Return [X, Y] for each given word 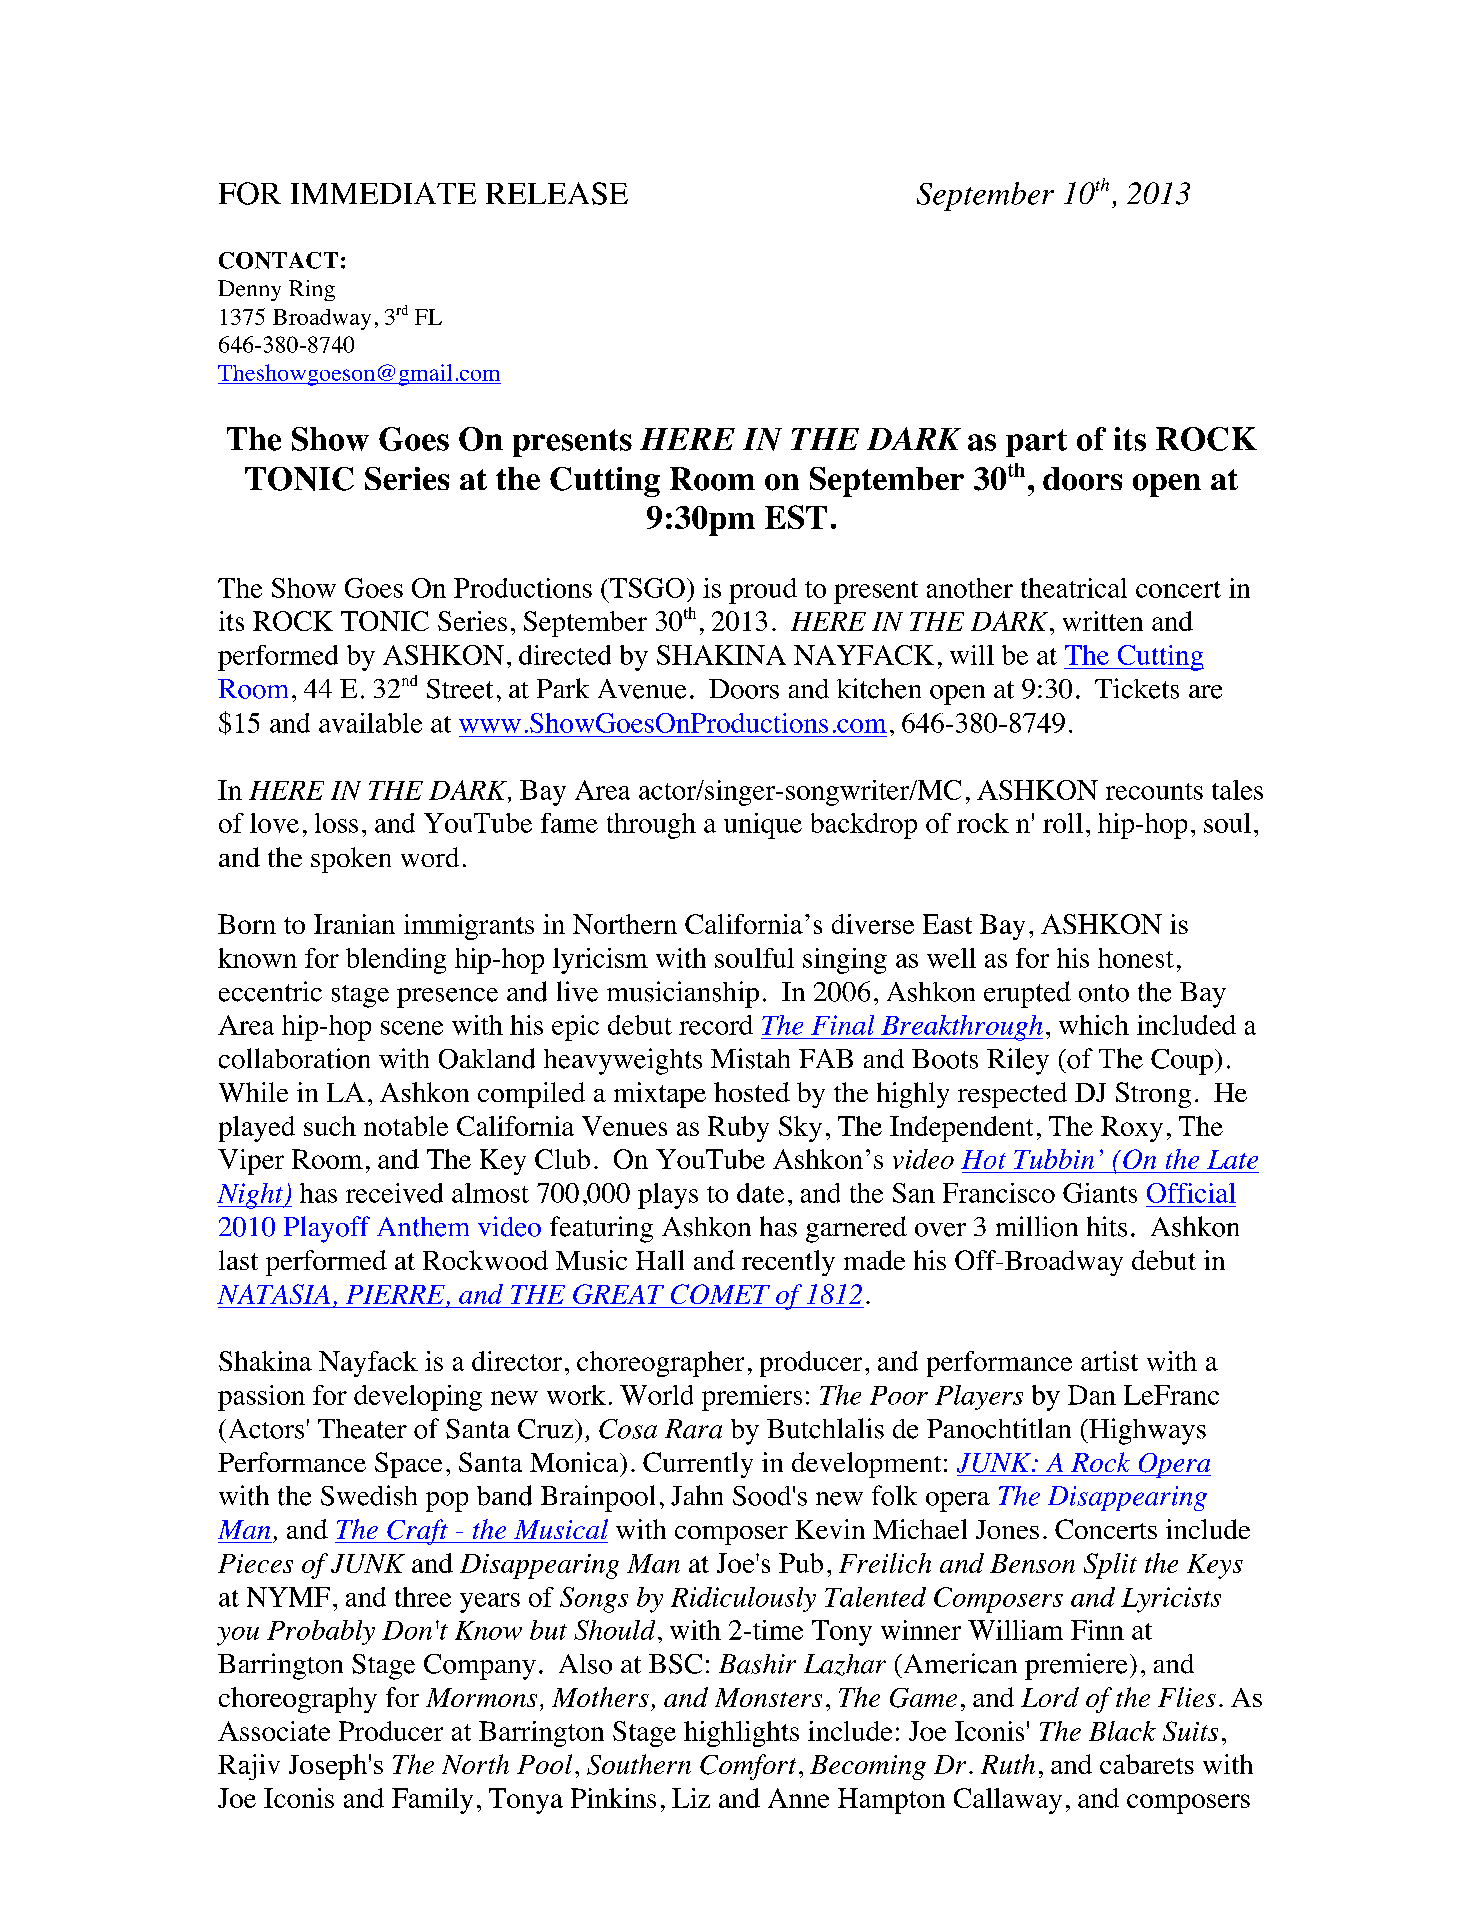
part [1036, 443]
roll [1063, 823]
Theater [362, 1429]
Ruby [738, 1129]
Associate [274, 1731]
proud [763, 591]
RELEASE [557, 193]
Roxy [1132, 1129]
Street [460, 689]
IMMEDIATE [383, 193]
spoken [351, 860]
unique [763, 826]
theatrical [1074, 588]
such [330, 1126]
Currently [698, 1465]
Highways [1146, 1431]
